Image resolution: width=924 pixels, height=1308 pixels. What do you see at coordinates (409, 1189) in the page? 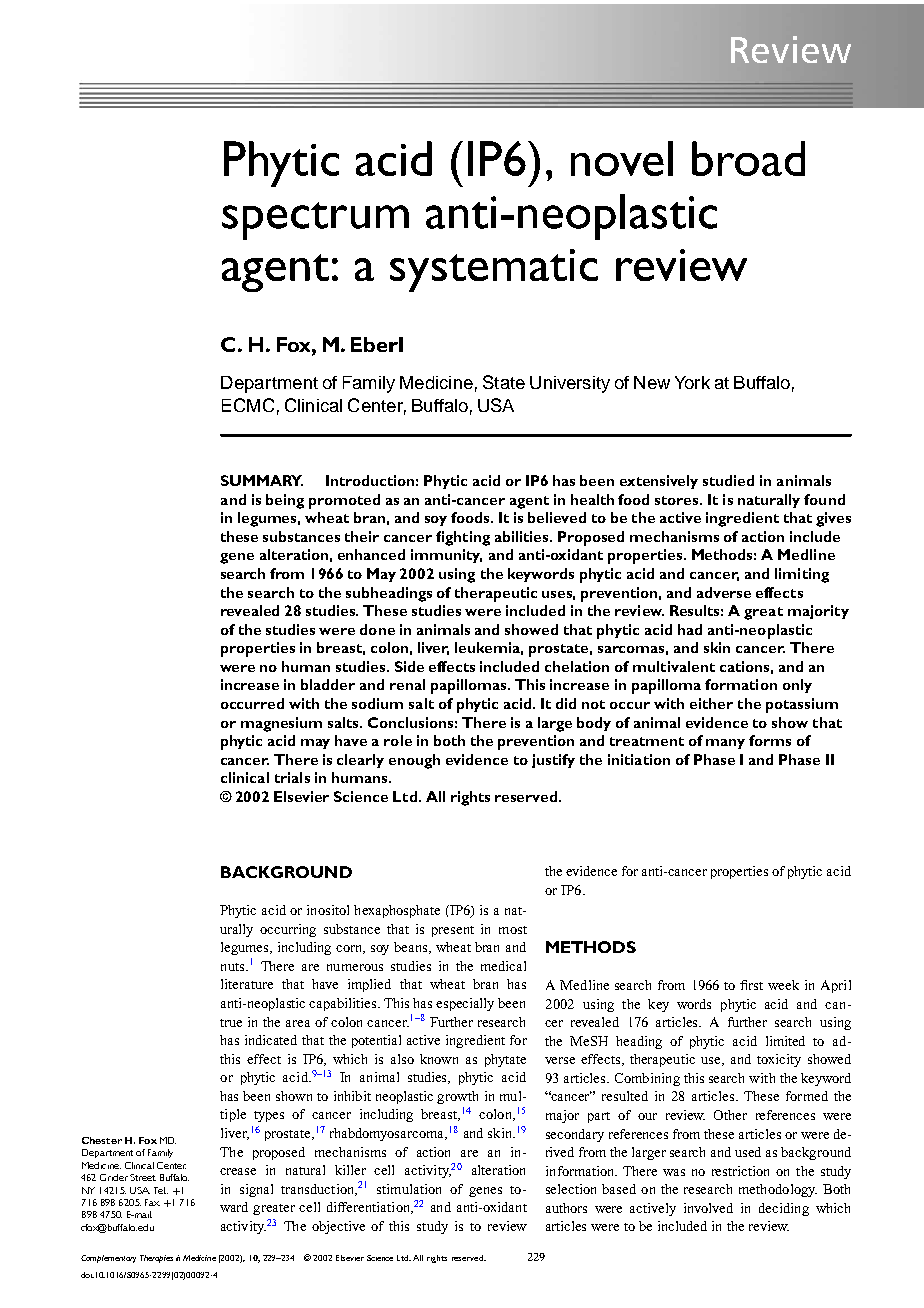
I see `stimulation` at bounding box center [409, 1189].
